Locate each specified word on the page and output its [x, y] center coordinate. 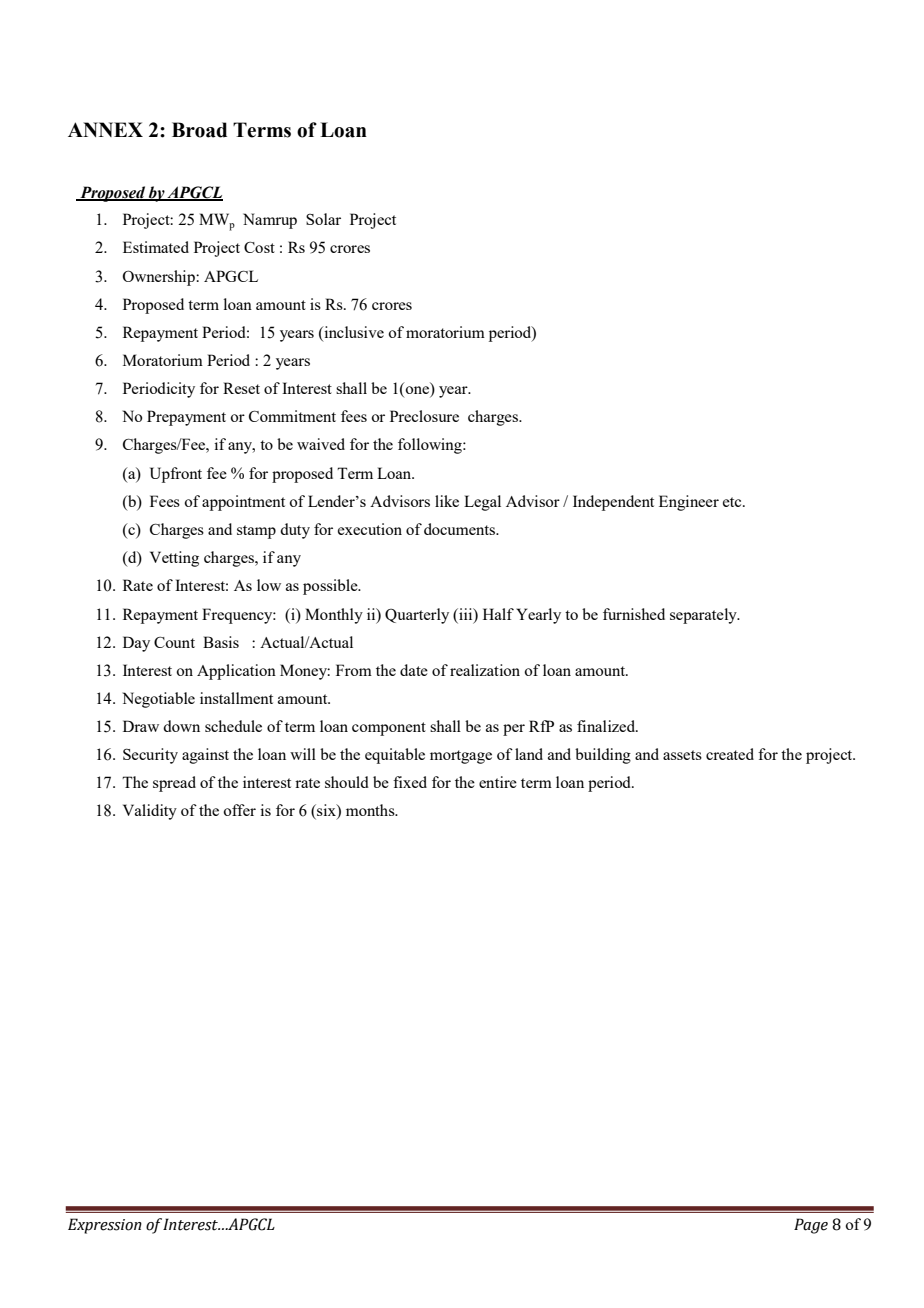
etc [733, 502]
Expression [105, 1226]
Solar [323, 219]
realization [485, 670]
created [730, 754]
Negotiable [158, 700]
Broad [199, 130]
